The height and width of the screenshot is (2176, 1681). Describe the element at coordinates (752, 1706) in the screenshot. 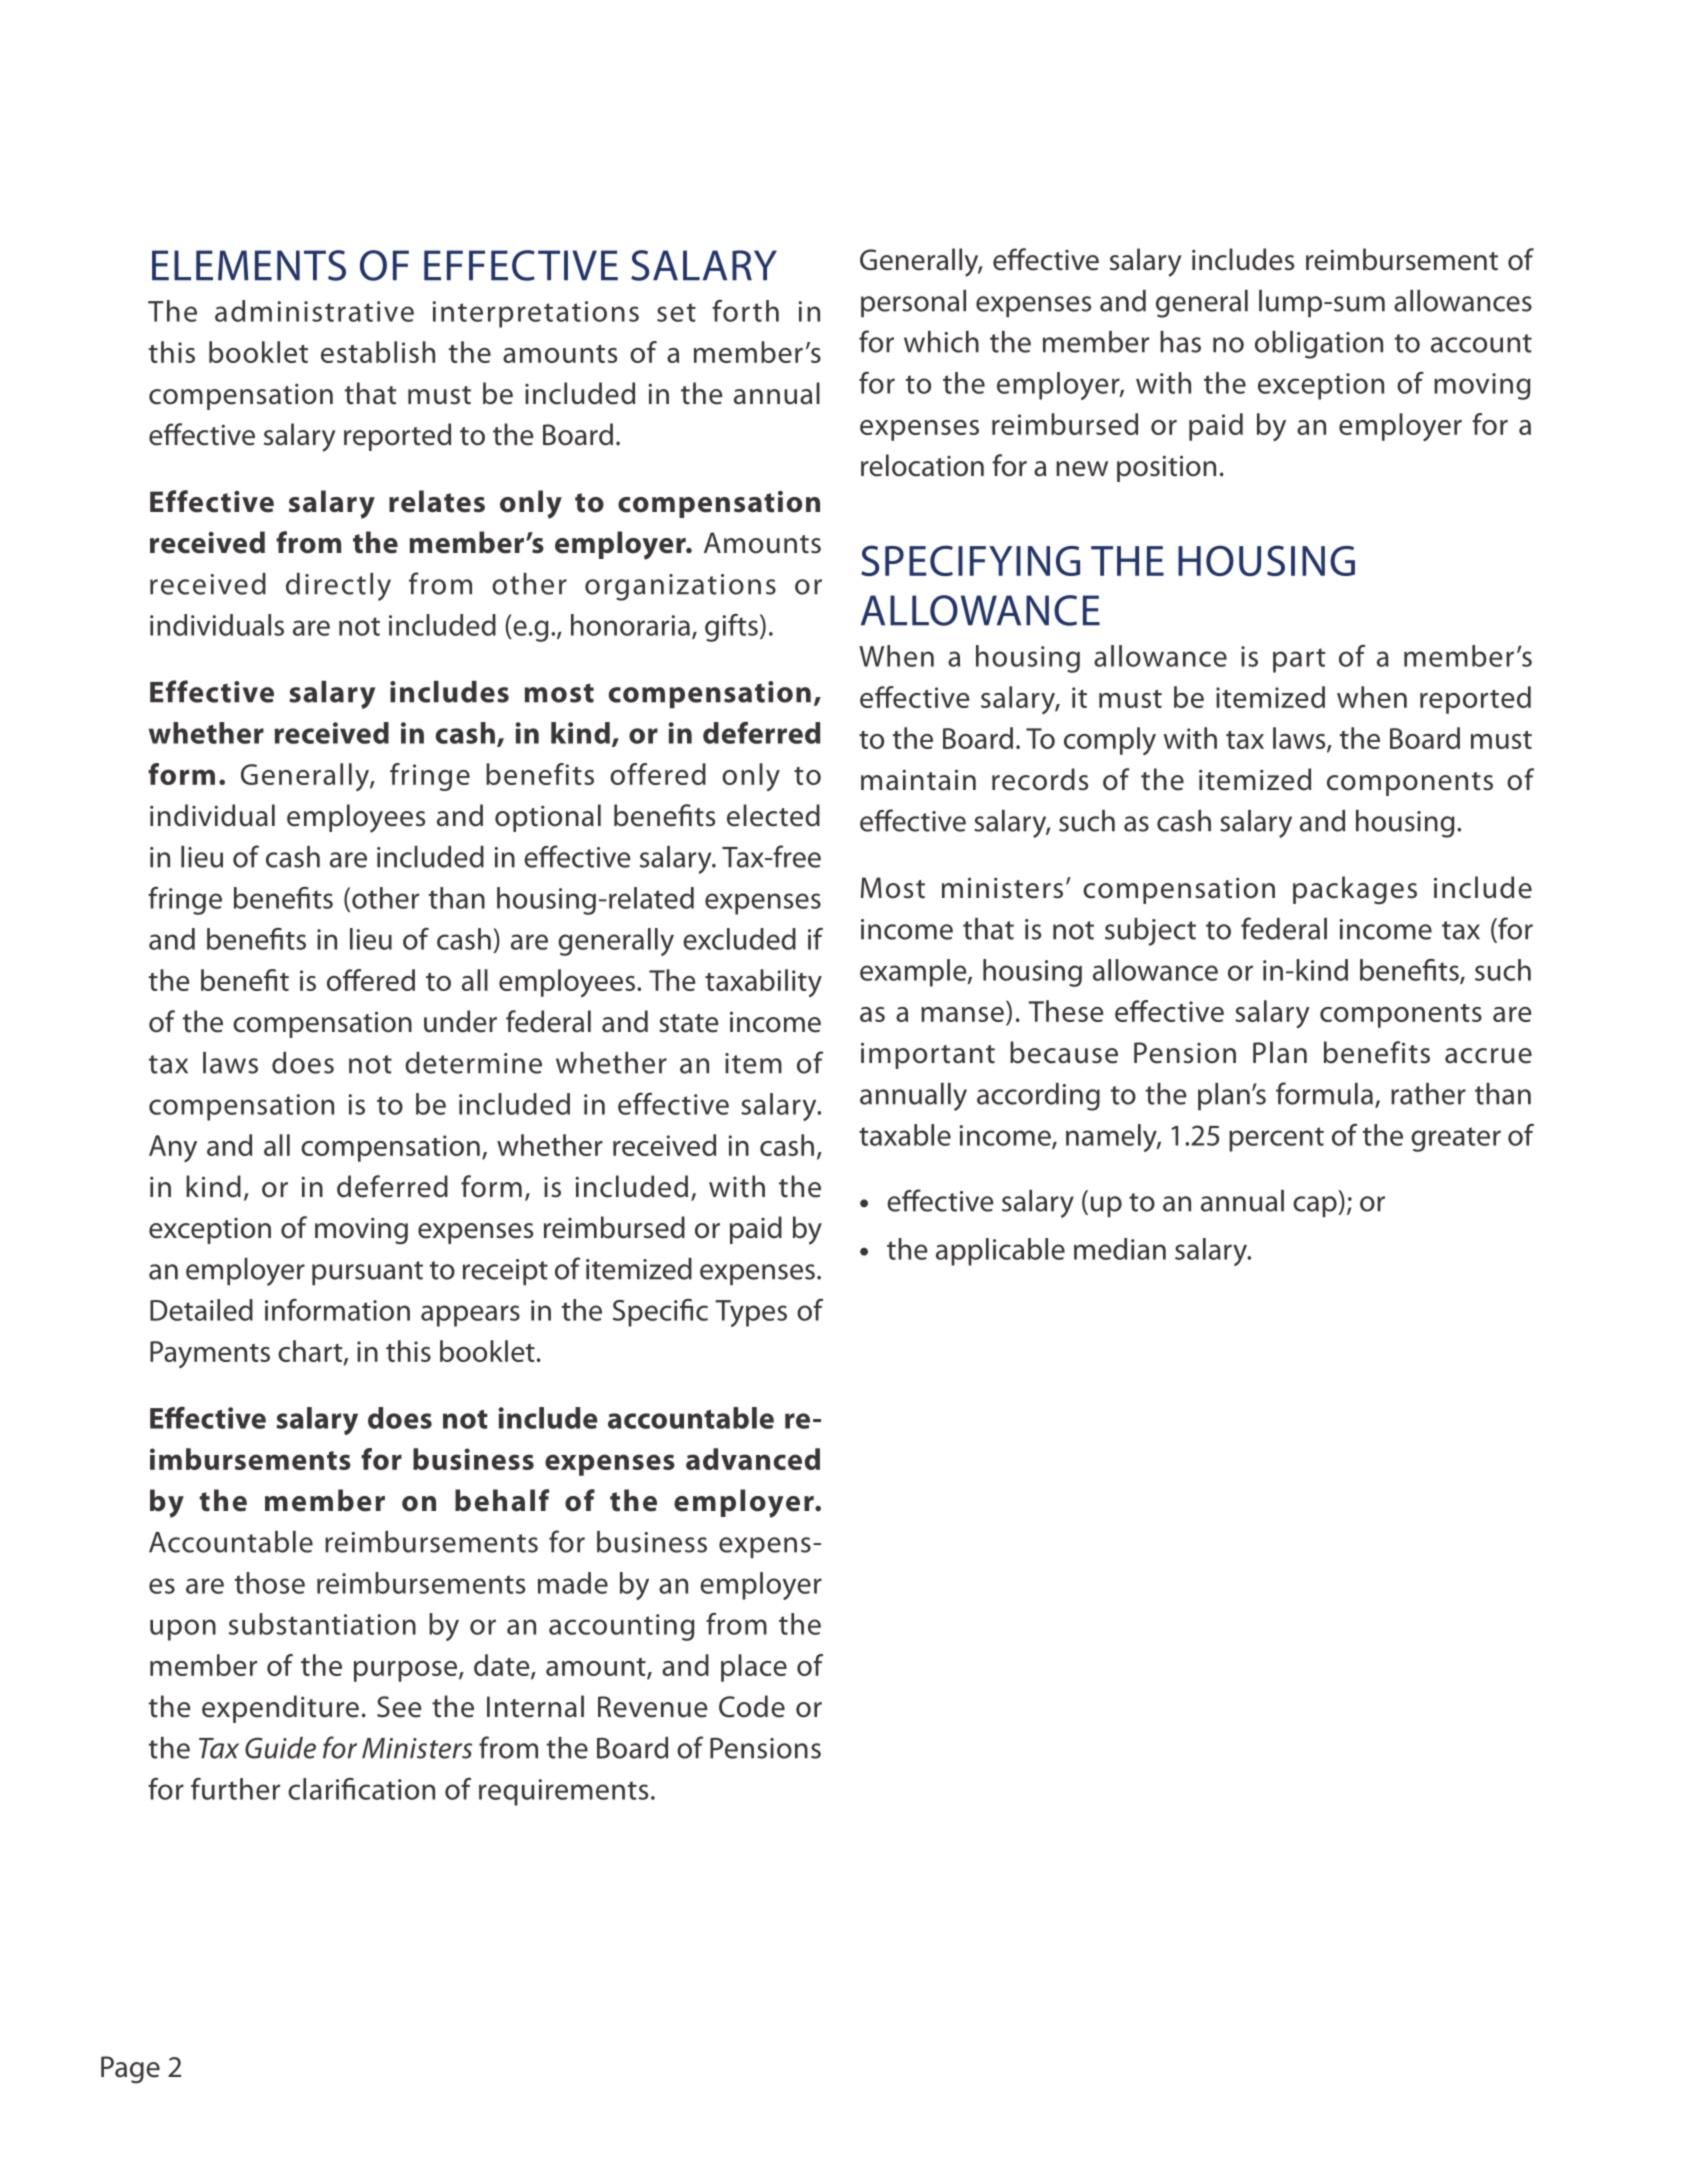

I see `Code` at that location.
